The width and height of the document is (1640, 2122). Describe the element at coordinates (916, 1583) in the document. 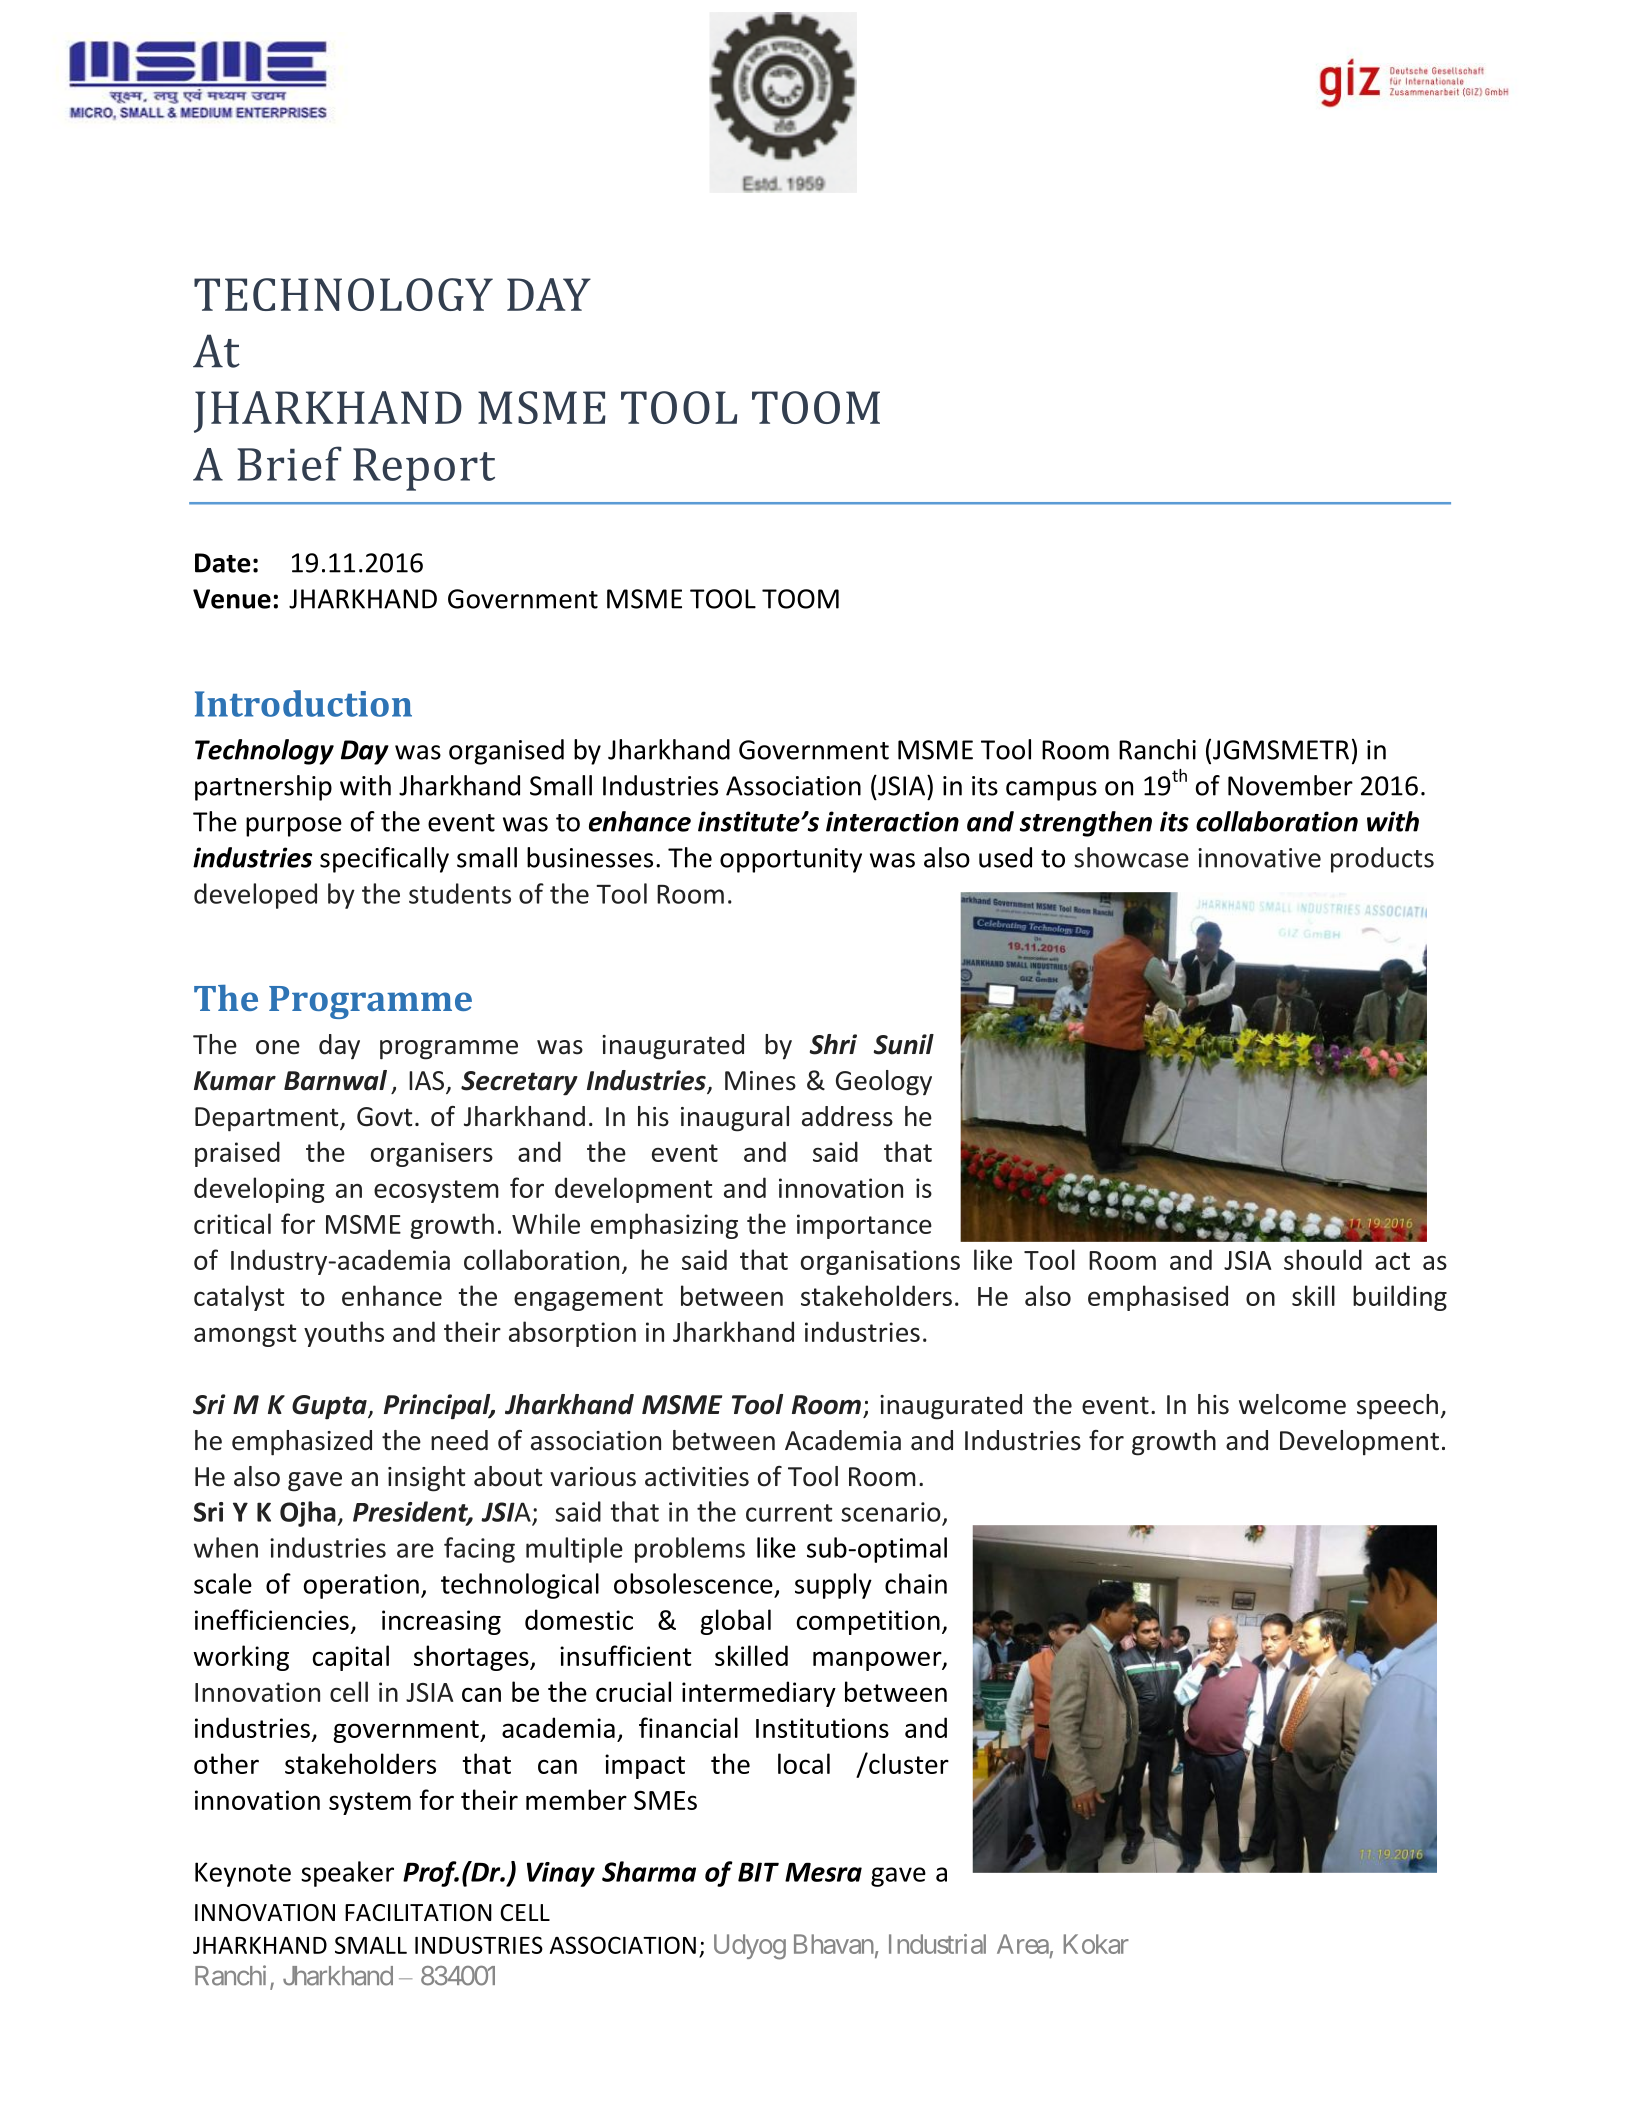

I see `chain` at that location.
